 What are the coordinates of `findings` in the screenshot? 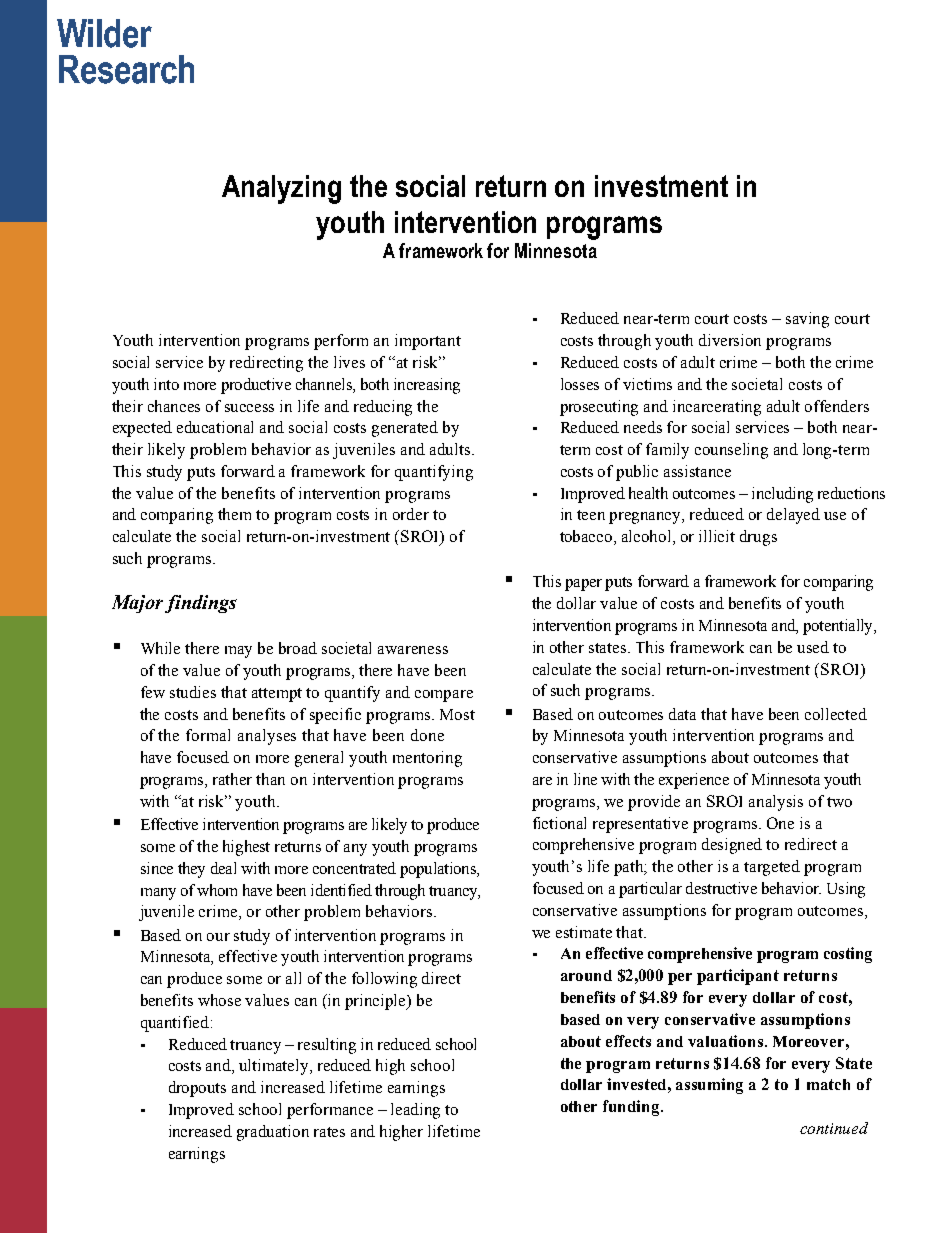 It's located at (201, 604).
